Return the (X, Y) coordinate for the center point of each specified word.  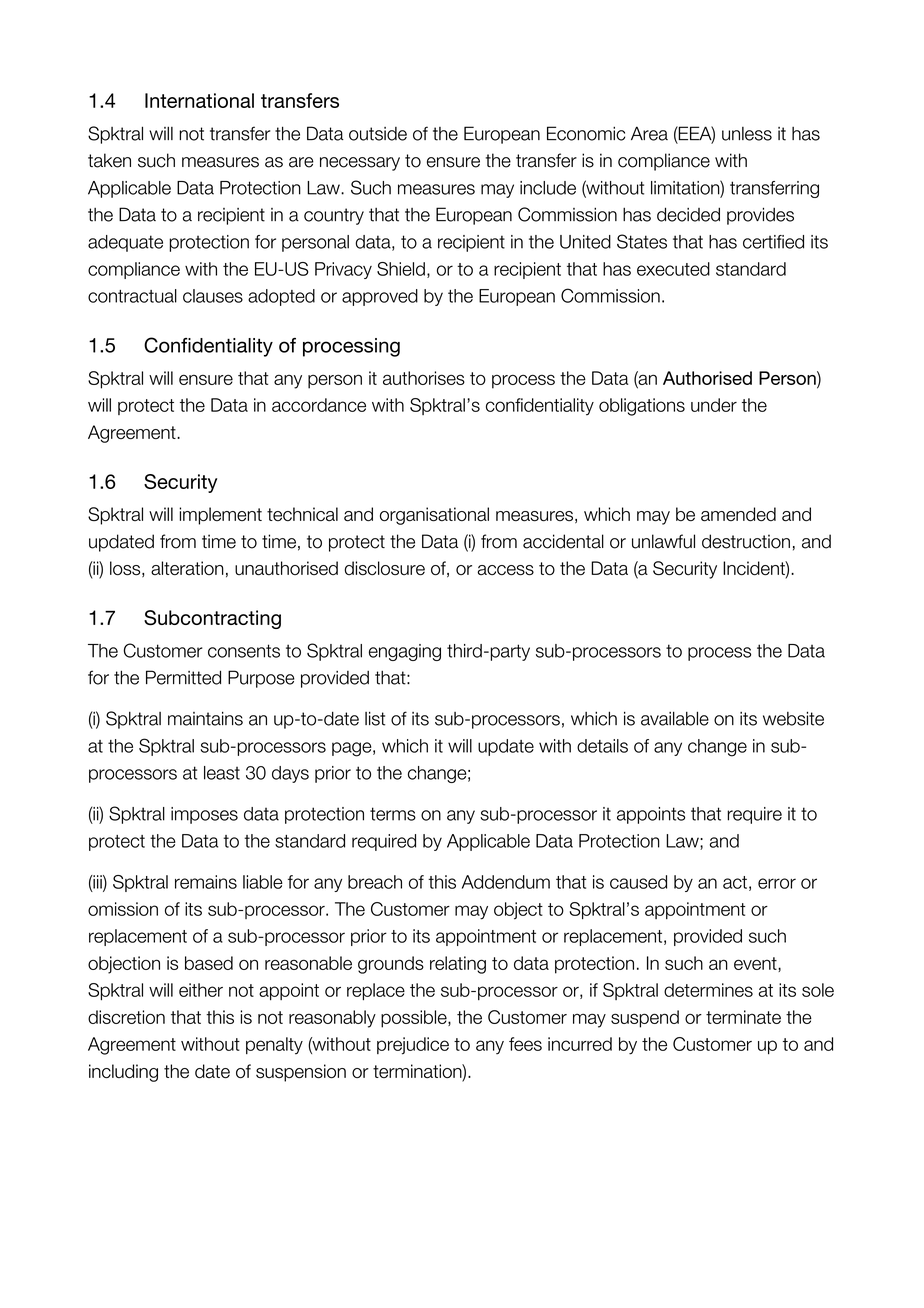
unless (747, 134)
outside (378, 134)
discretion (126, 1017)
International (199, 100)
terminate (743, 1017)
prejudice (413, 1046)
